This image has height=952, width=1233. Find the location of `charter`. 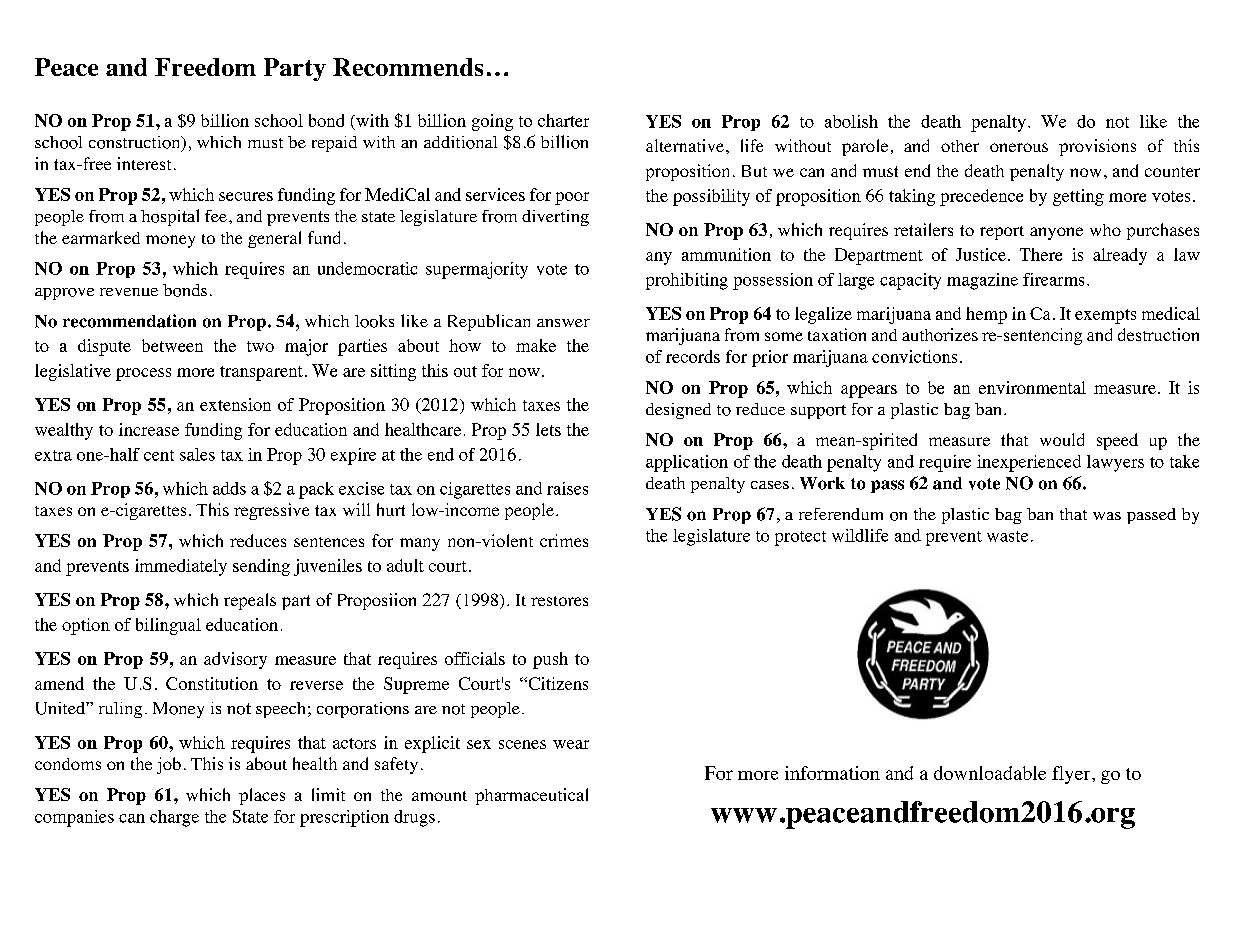

charter is located at coordinates (563, 120).
